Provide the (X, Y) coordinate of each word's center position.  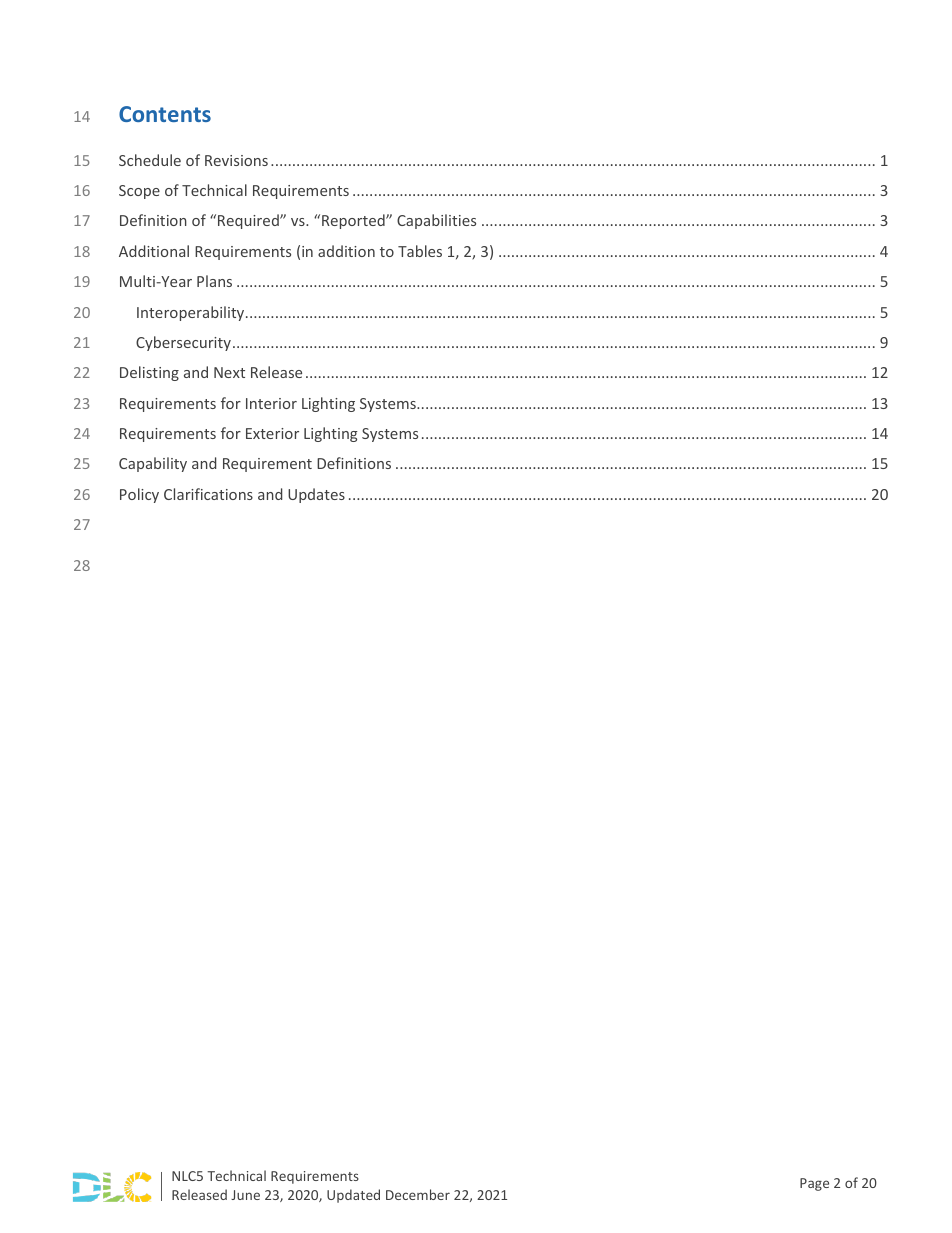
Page (814, 1184)
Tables (420, 251)
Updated (353, 1196)
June (245, 1195)
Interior (271, 403)
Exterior (272, 433)
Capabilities (436, 221)
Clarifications (208, 494)
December (418, 1194)
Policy (139, 495)
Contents (165, 114)
